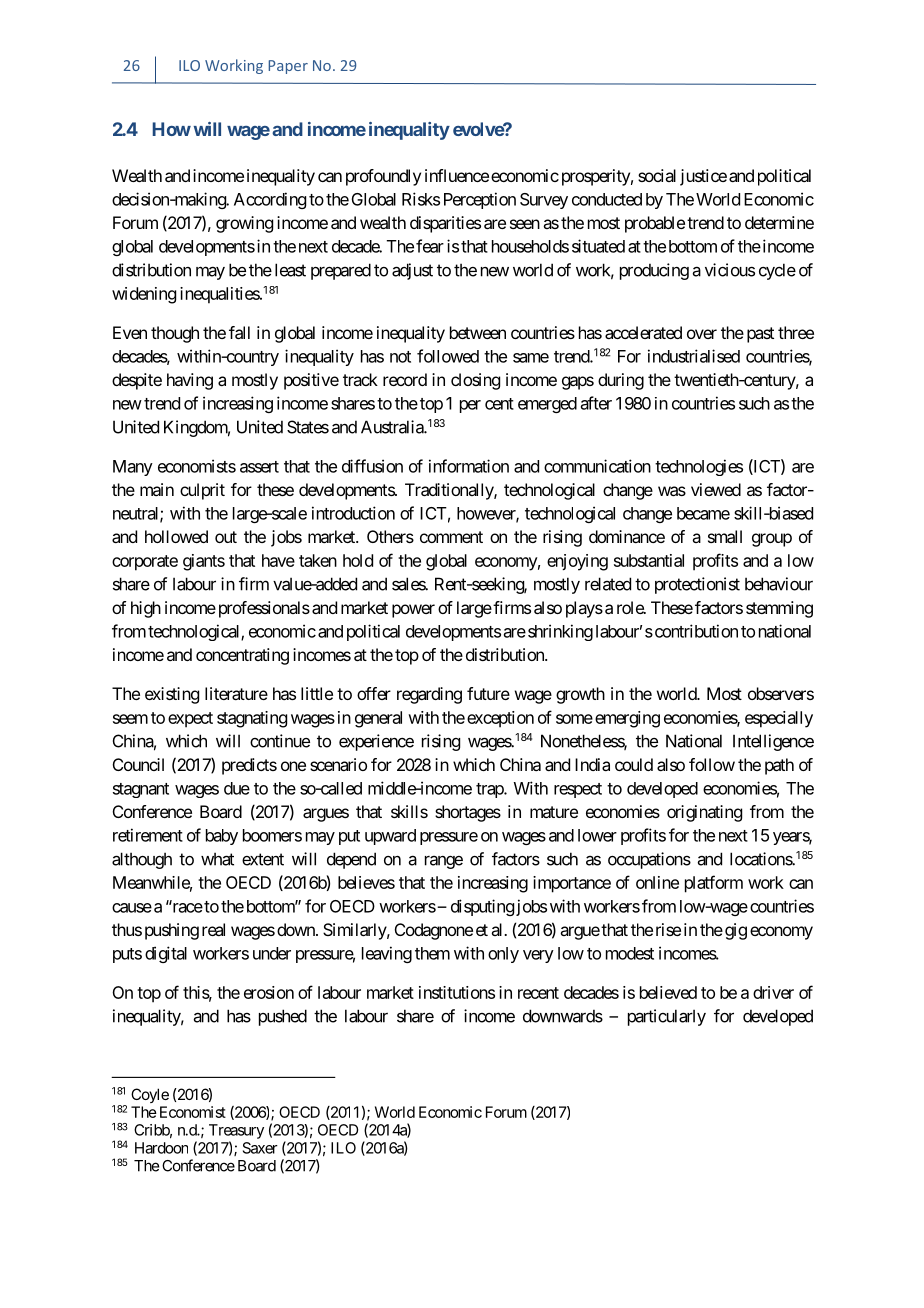 The width and height of the image is (924, 1308). Describe the element at coordinates (288, 67) in the image. I see `Paper` at that location.
